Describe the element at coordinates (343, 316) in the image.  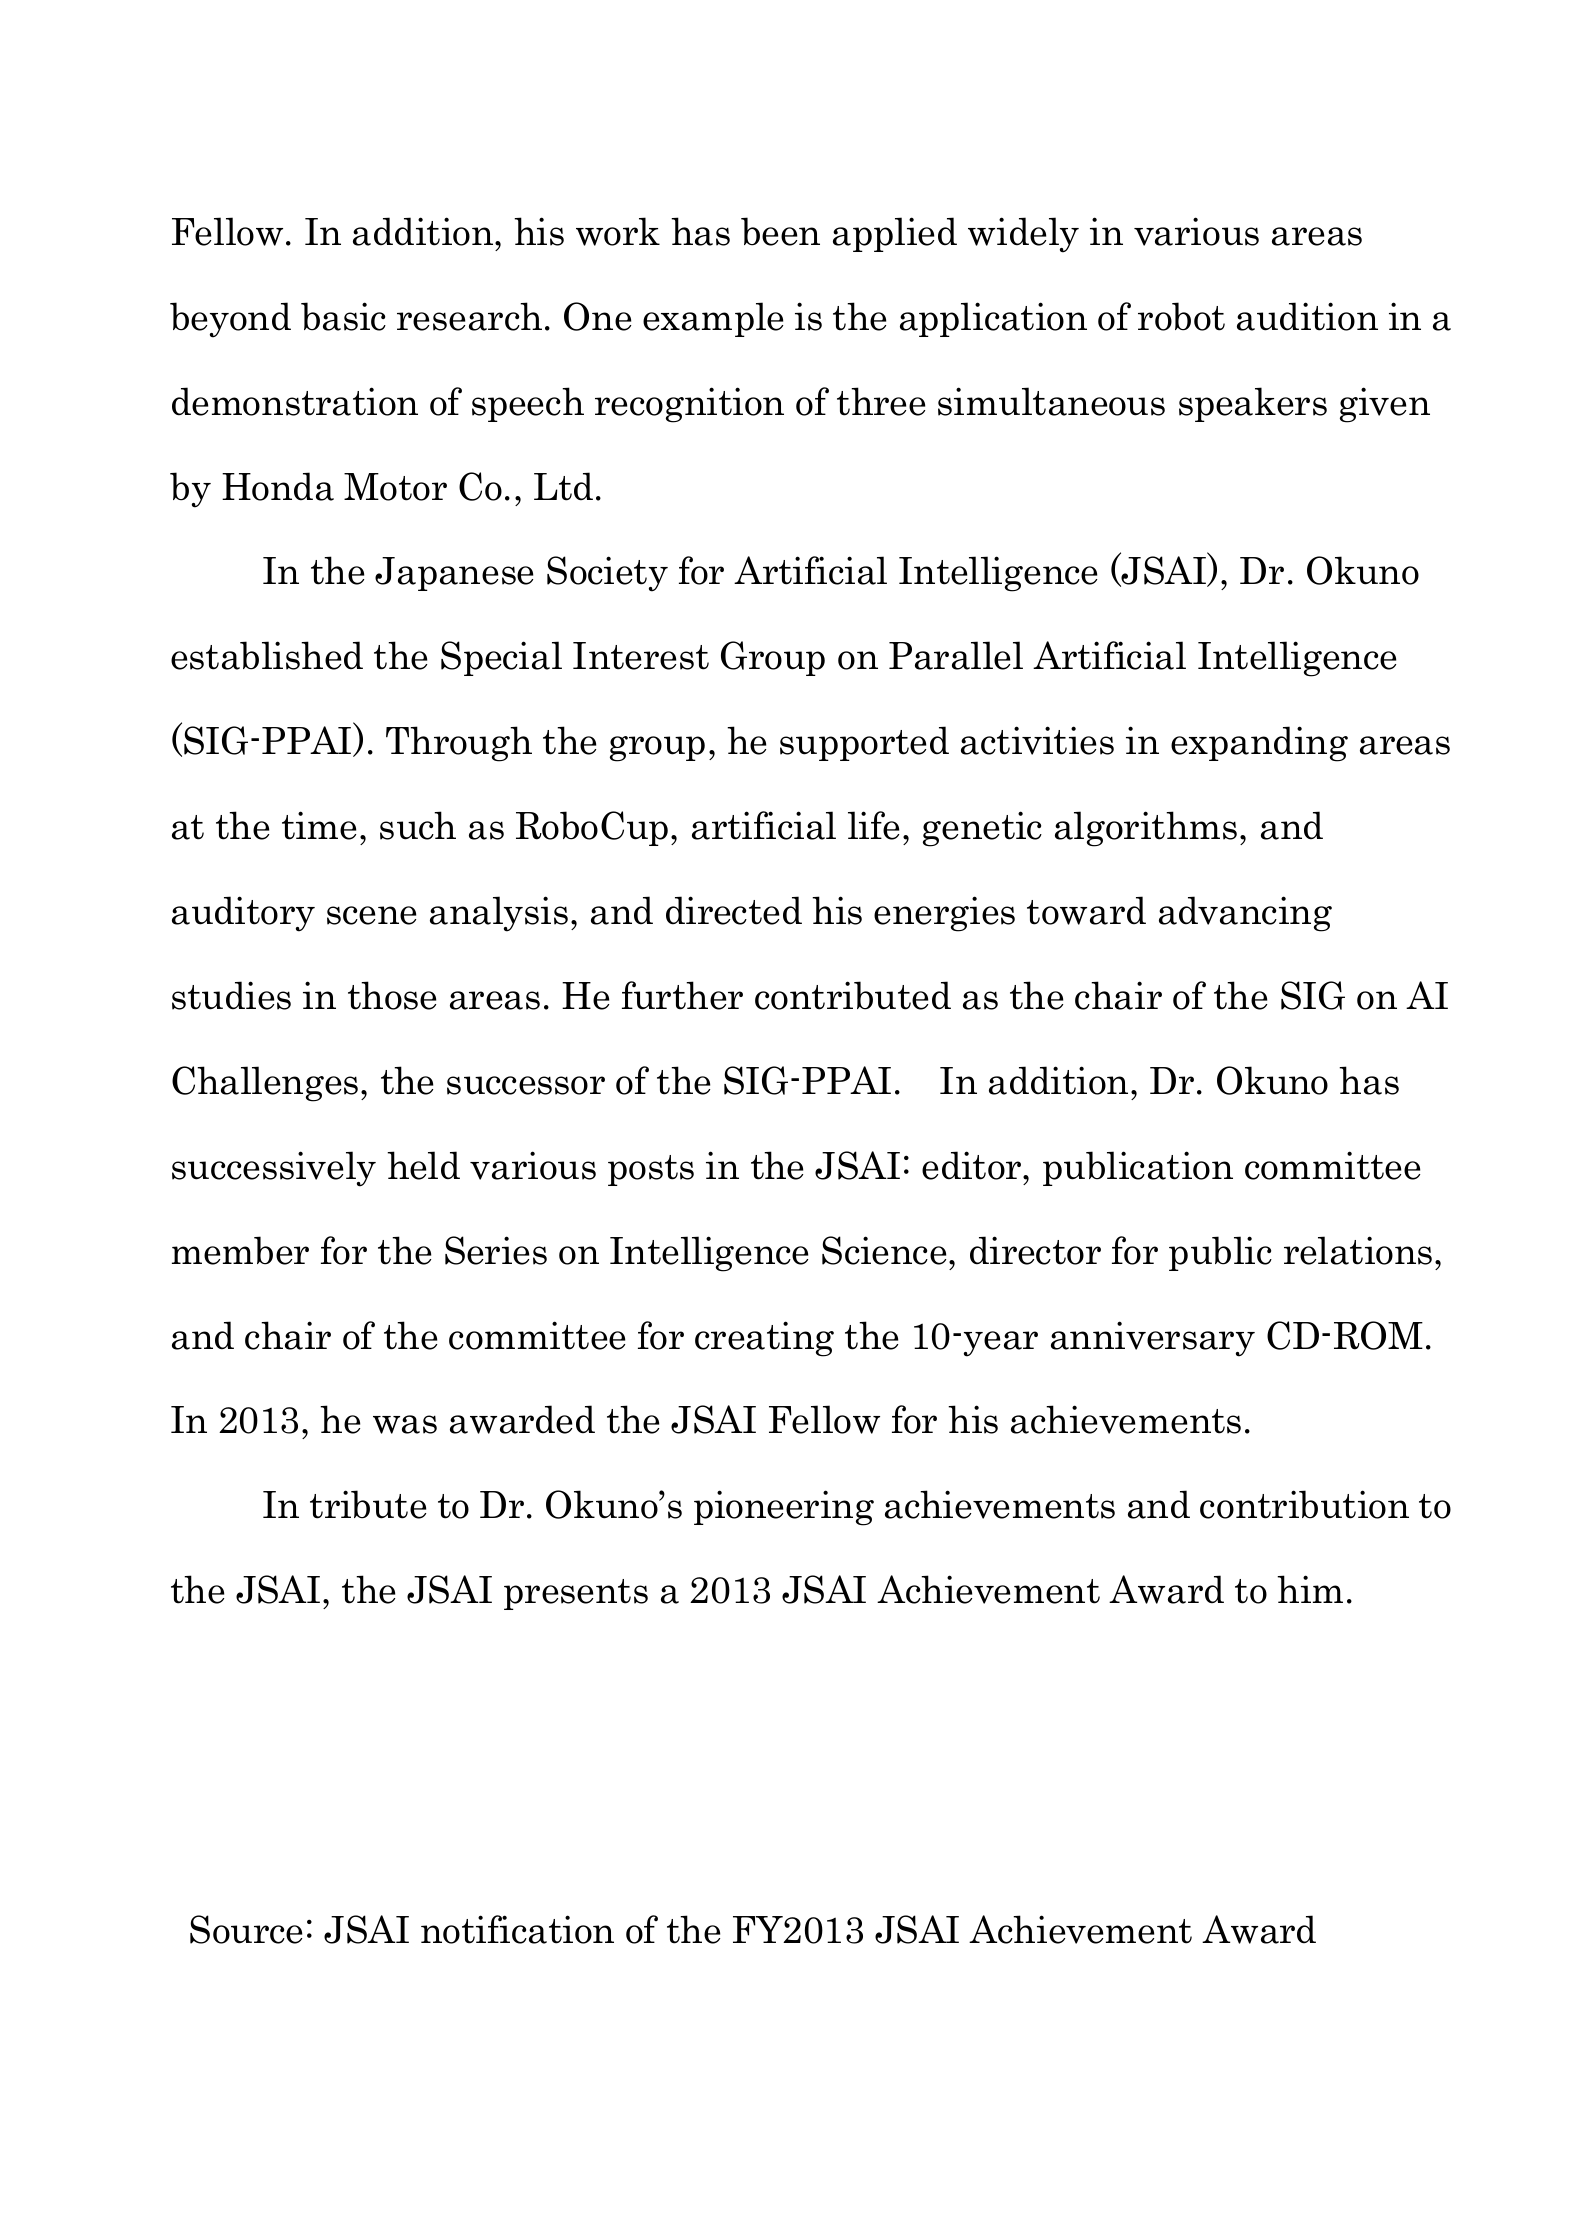
I see `basic` at that location.
